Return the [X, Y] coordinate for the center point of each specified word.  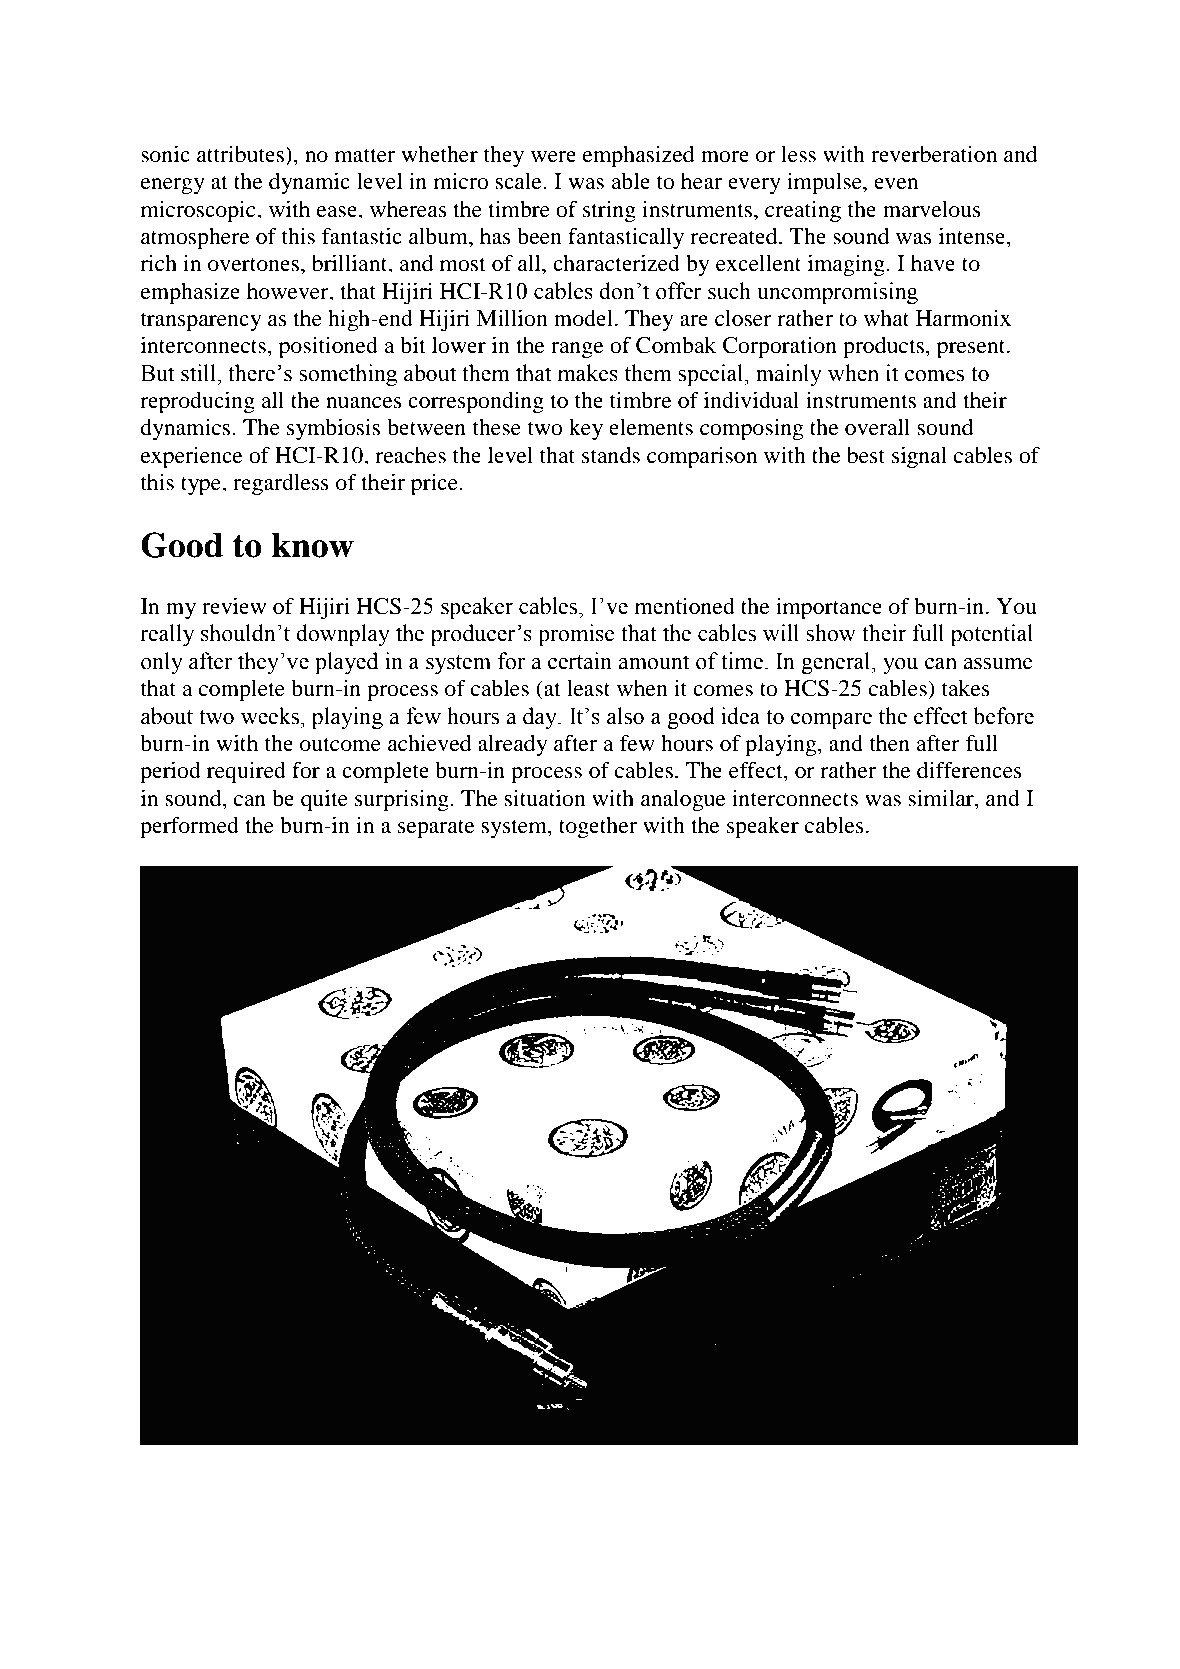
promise [577, 635]
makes [588, 373]
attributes [241, 154]
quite [324, 800]
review [234, 606]
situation [545, 798]
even [896, 184]
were [553, 157]
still [199, 373]
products [883, 347]
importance [829, 608]
